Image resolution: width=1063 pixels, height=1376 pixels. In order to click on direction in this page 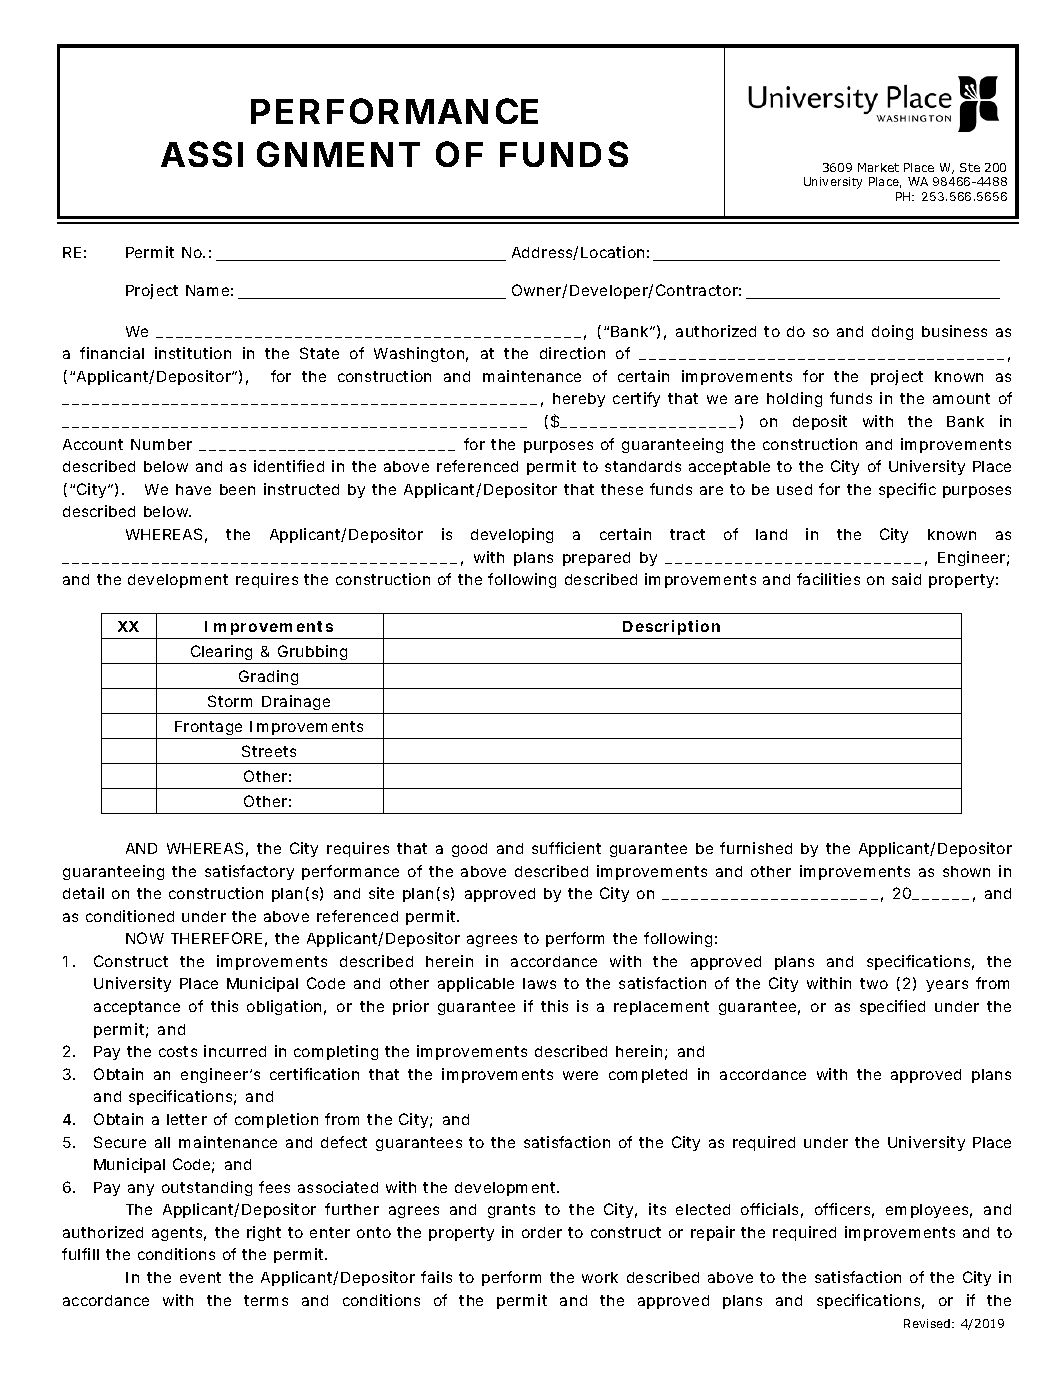, I will do `click(572, 353)`.
